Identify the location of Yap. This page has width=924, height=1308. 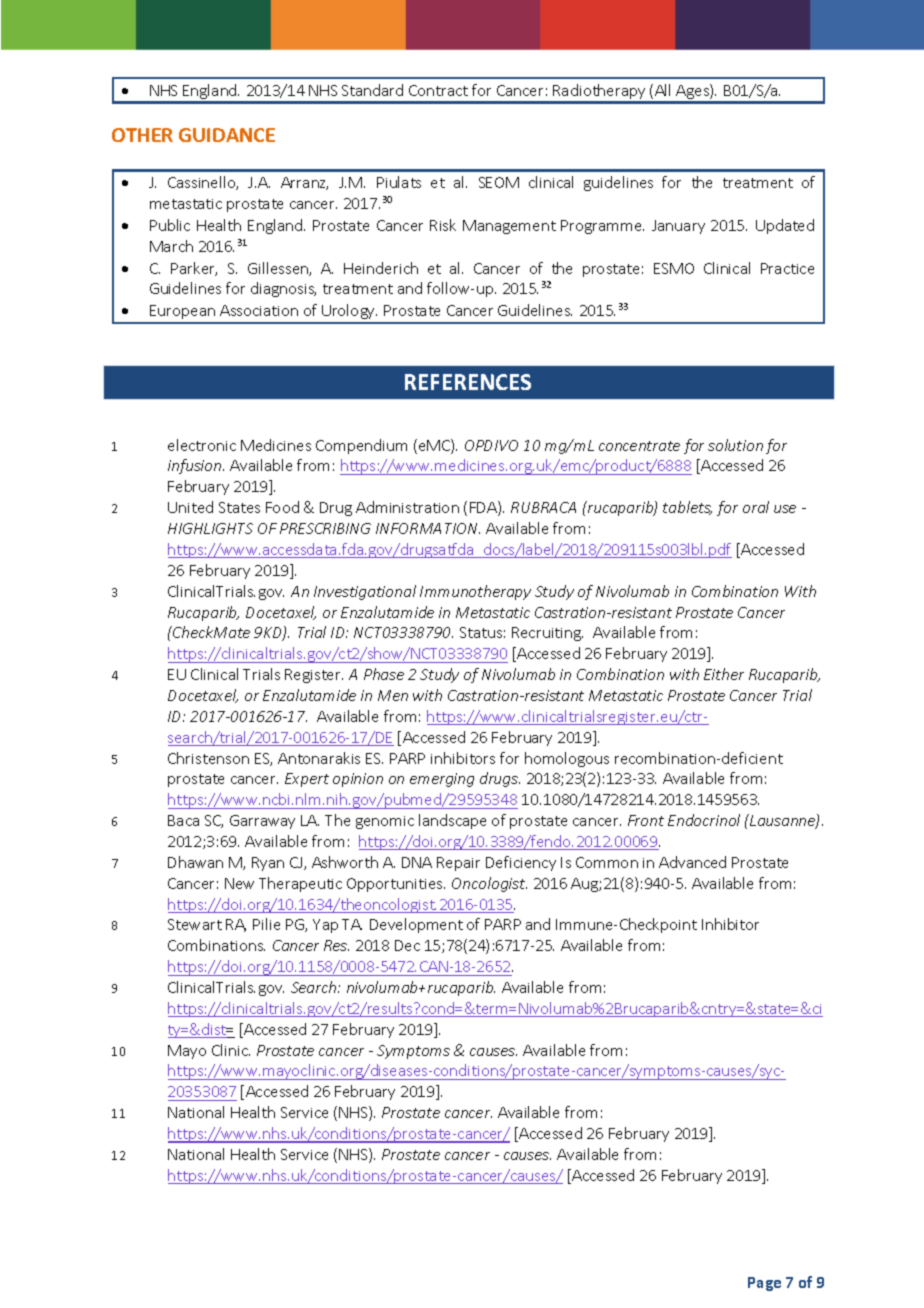
(325, 926).
